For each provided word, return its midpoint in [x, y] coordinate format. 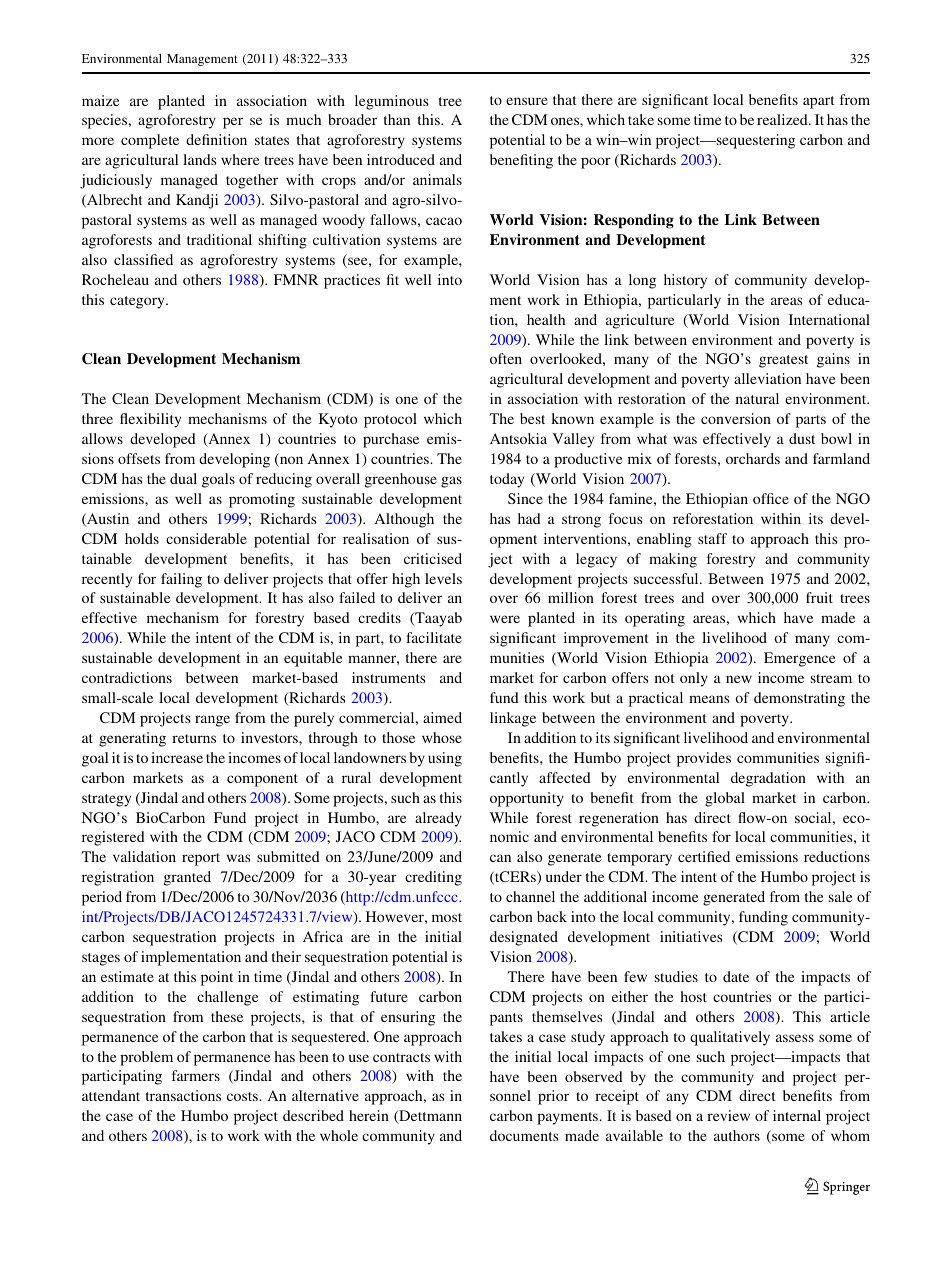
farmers [196, 1075]
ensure [527, 101]
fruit [819, 597]
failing [181, 580]
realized [783, 119]
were [505, 619]
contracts [401, 1057]
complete [150, 141]
